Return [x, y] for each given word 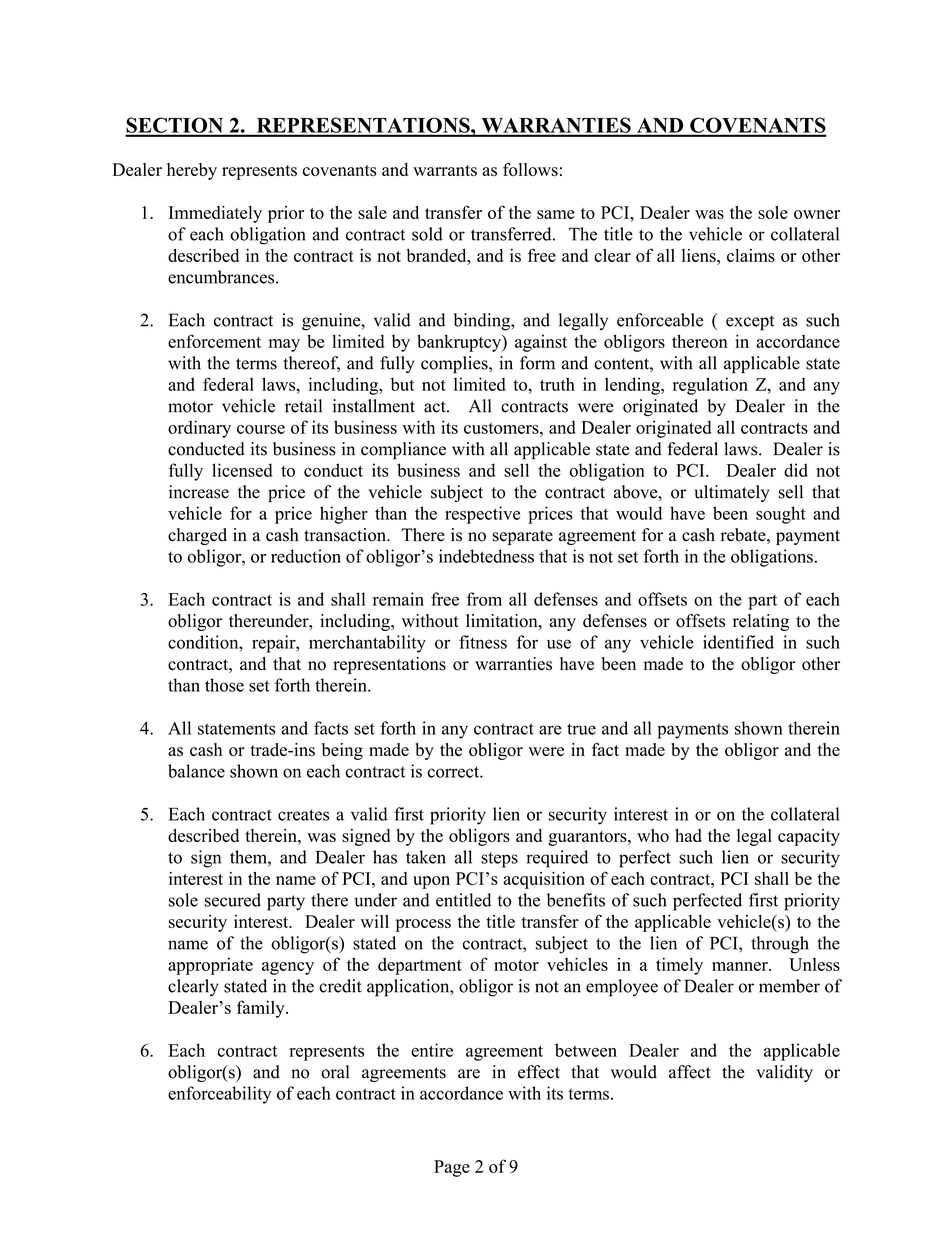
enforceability [220, 1095]
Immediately [215, 214]
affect [690, 1072]
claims [751, 255]
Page [452, 1168]
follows [530, 169]
